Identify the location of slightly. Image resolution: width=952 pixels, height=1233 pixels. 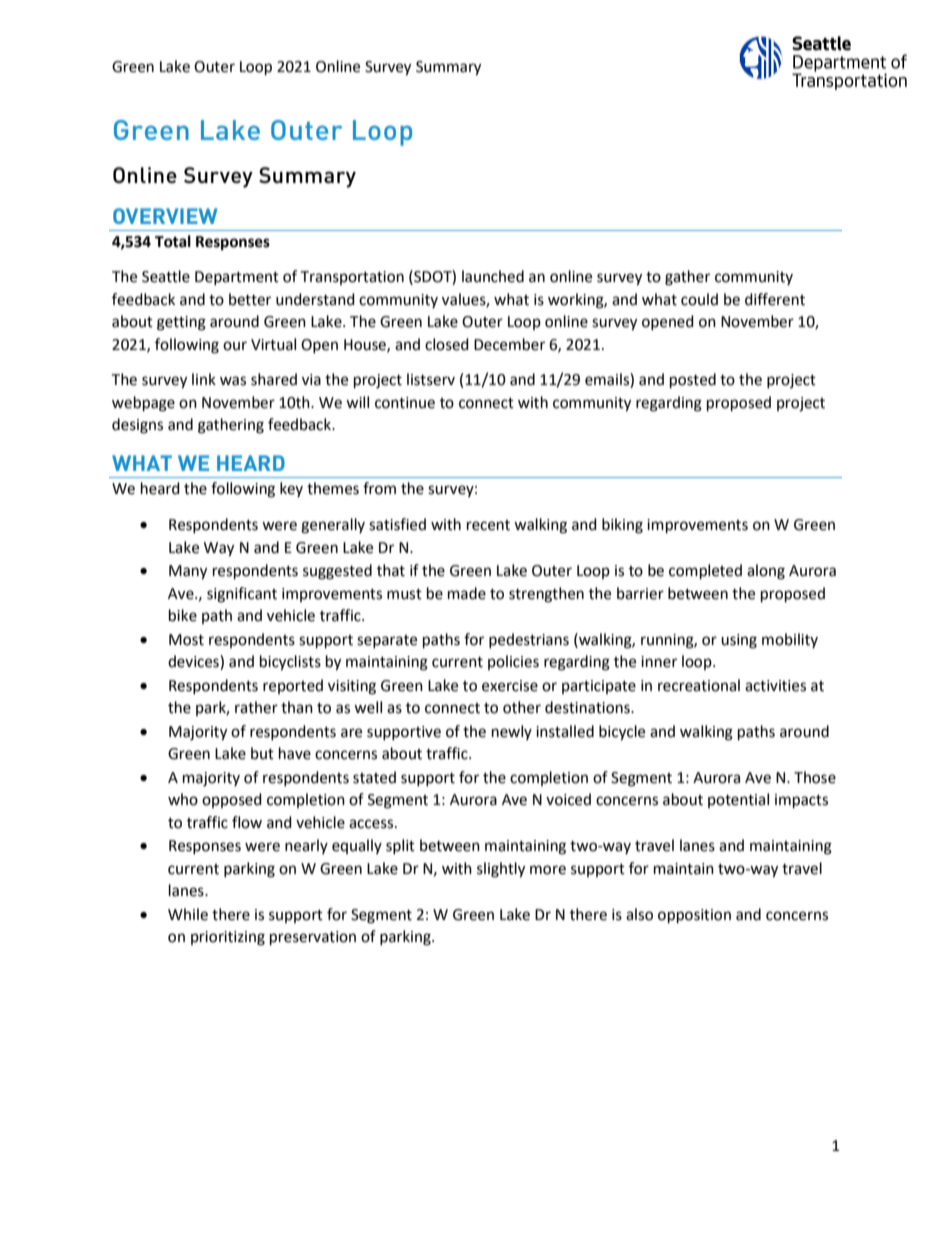
(501, 870).
